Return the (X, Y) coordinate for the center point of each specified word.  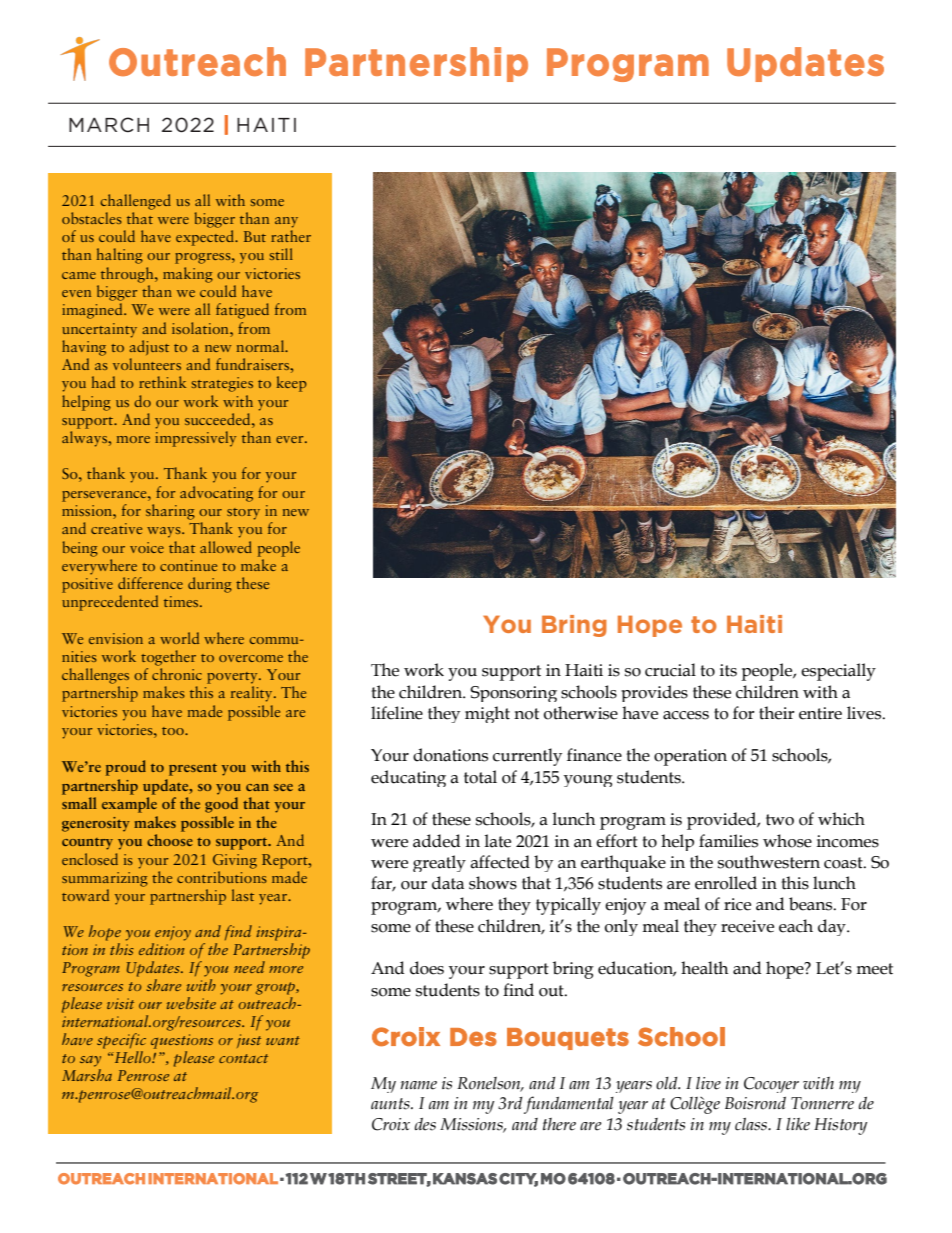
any (286, 222)
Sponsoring (513, 694)
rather (291, 236)
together (168, 658)
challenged (136, 202)
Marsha (87, 1075)
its (728, 670)
